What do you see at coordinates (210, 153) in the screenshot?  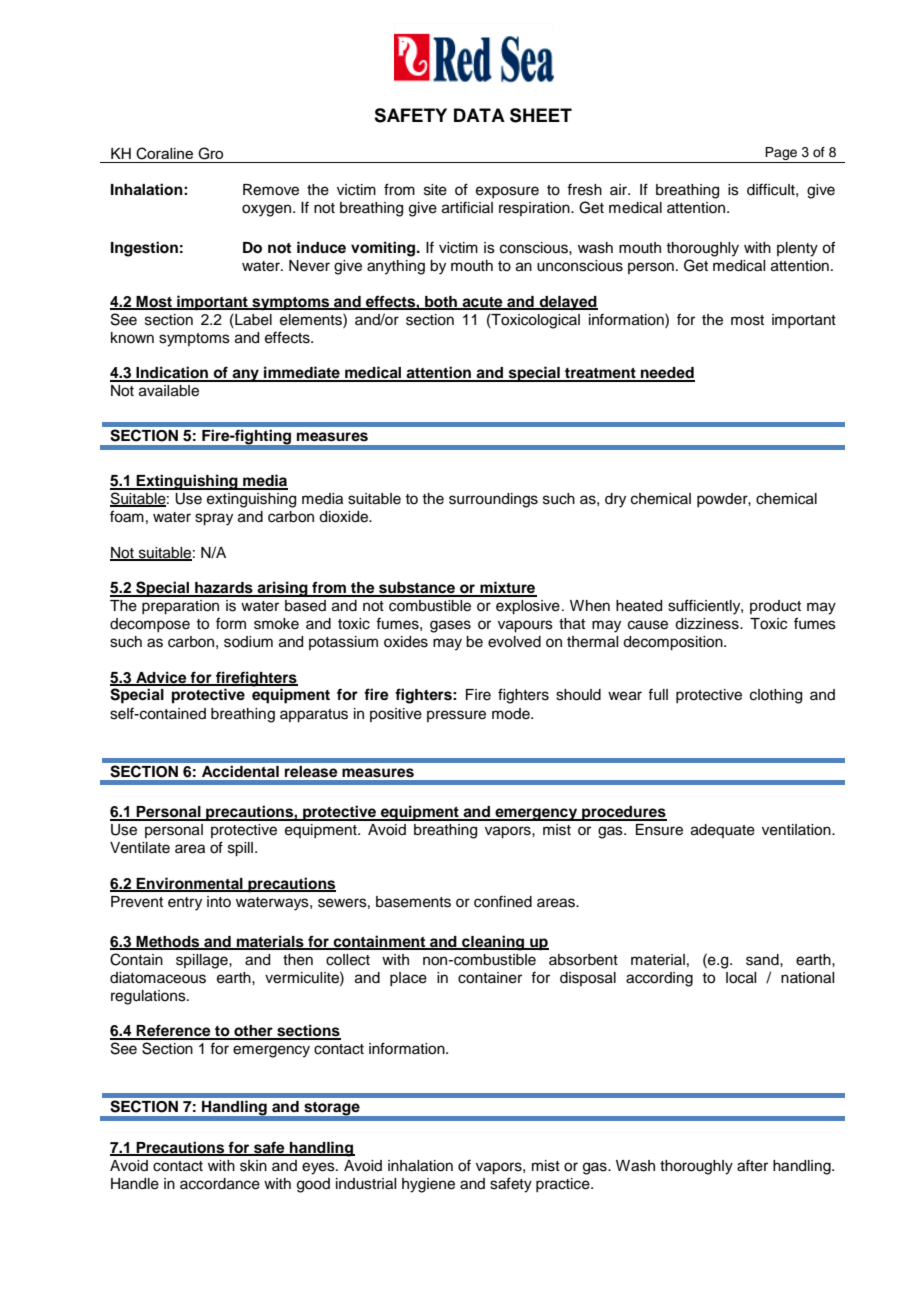 I see `Gro` at bounding box center [210, 153].
